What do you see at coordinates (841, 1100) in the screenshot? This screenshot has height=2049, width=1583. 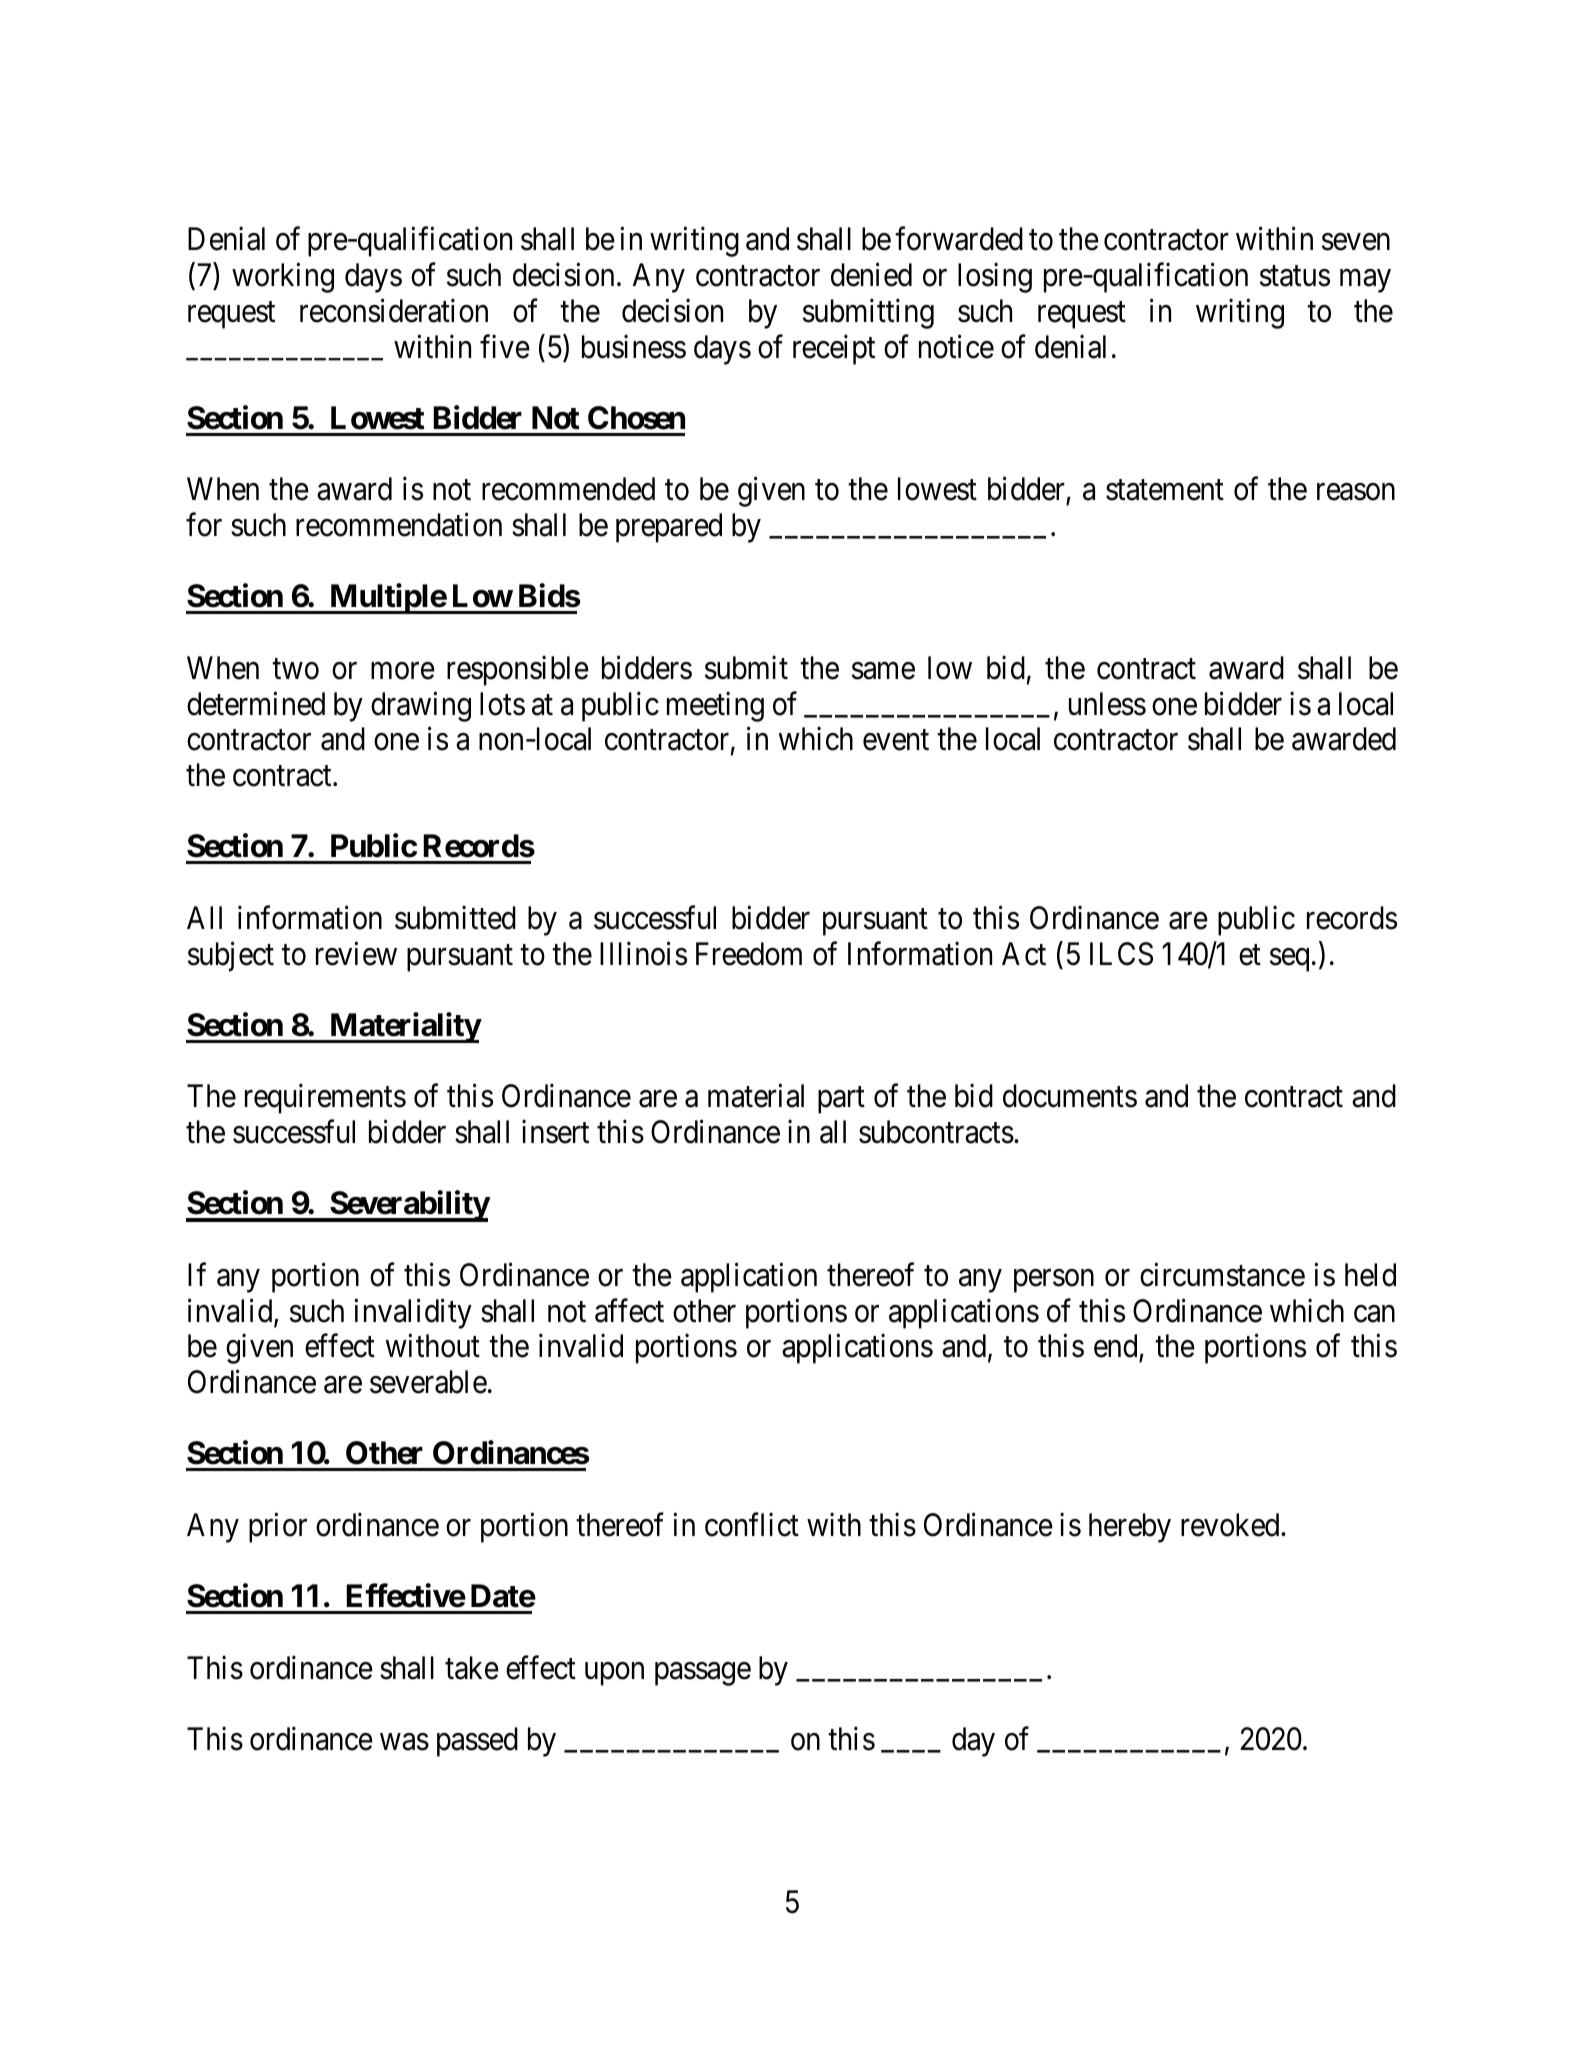 I see `part` at bounding box center [841, 1100].
